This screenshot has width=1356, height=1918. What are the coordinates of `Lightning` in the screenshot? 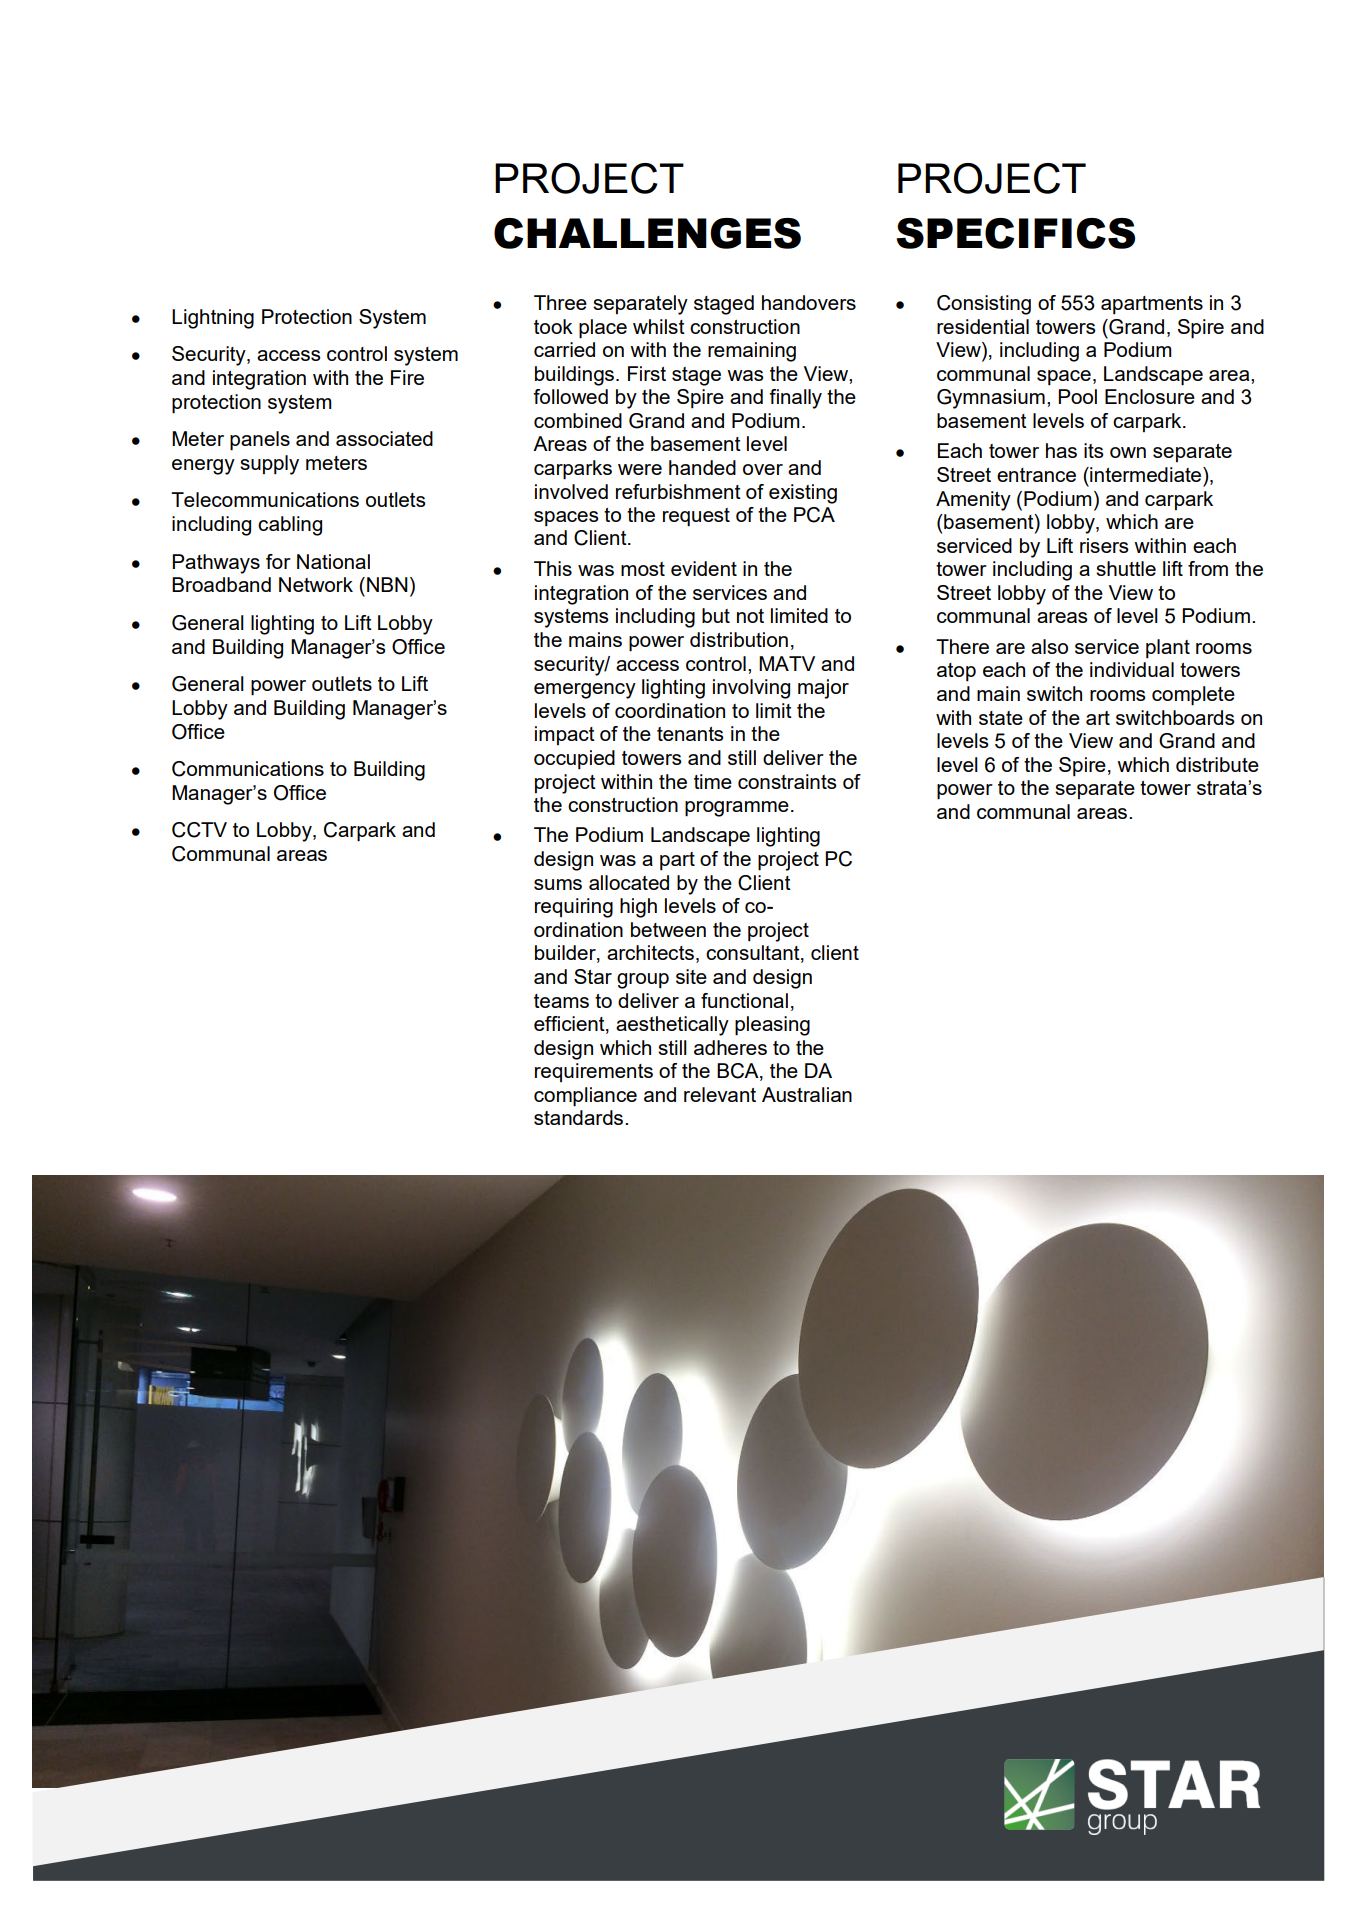 It's located at (213, 319).
